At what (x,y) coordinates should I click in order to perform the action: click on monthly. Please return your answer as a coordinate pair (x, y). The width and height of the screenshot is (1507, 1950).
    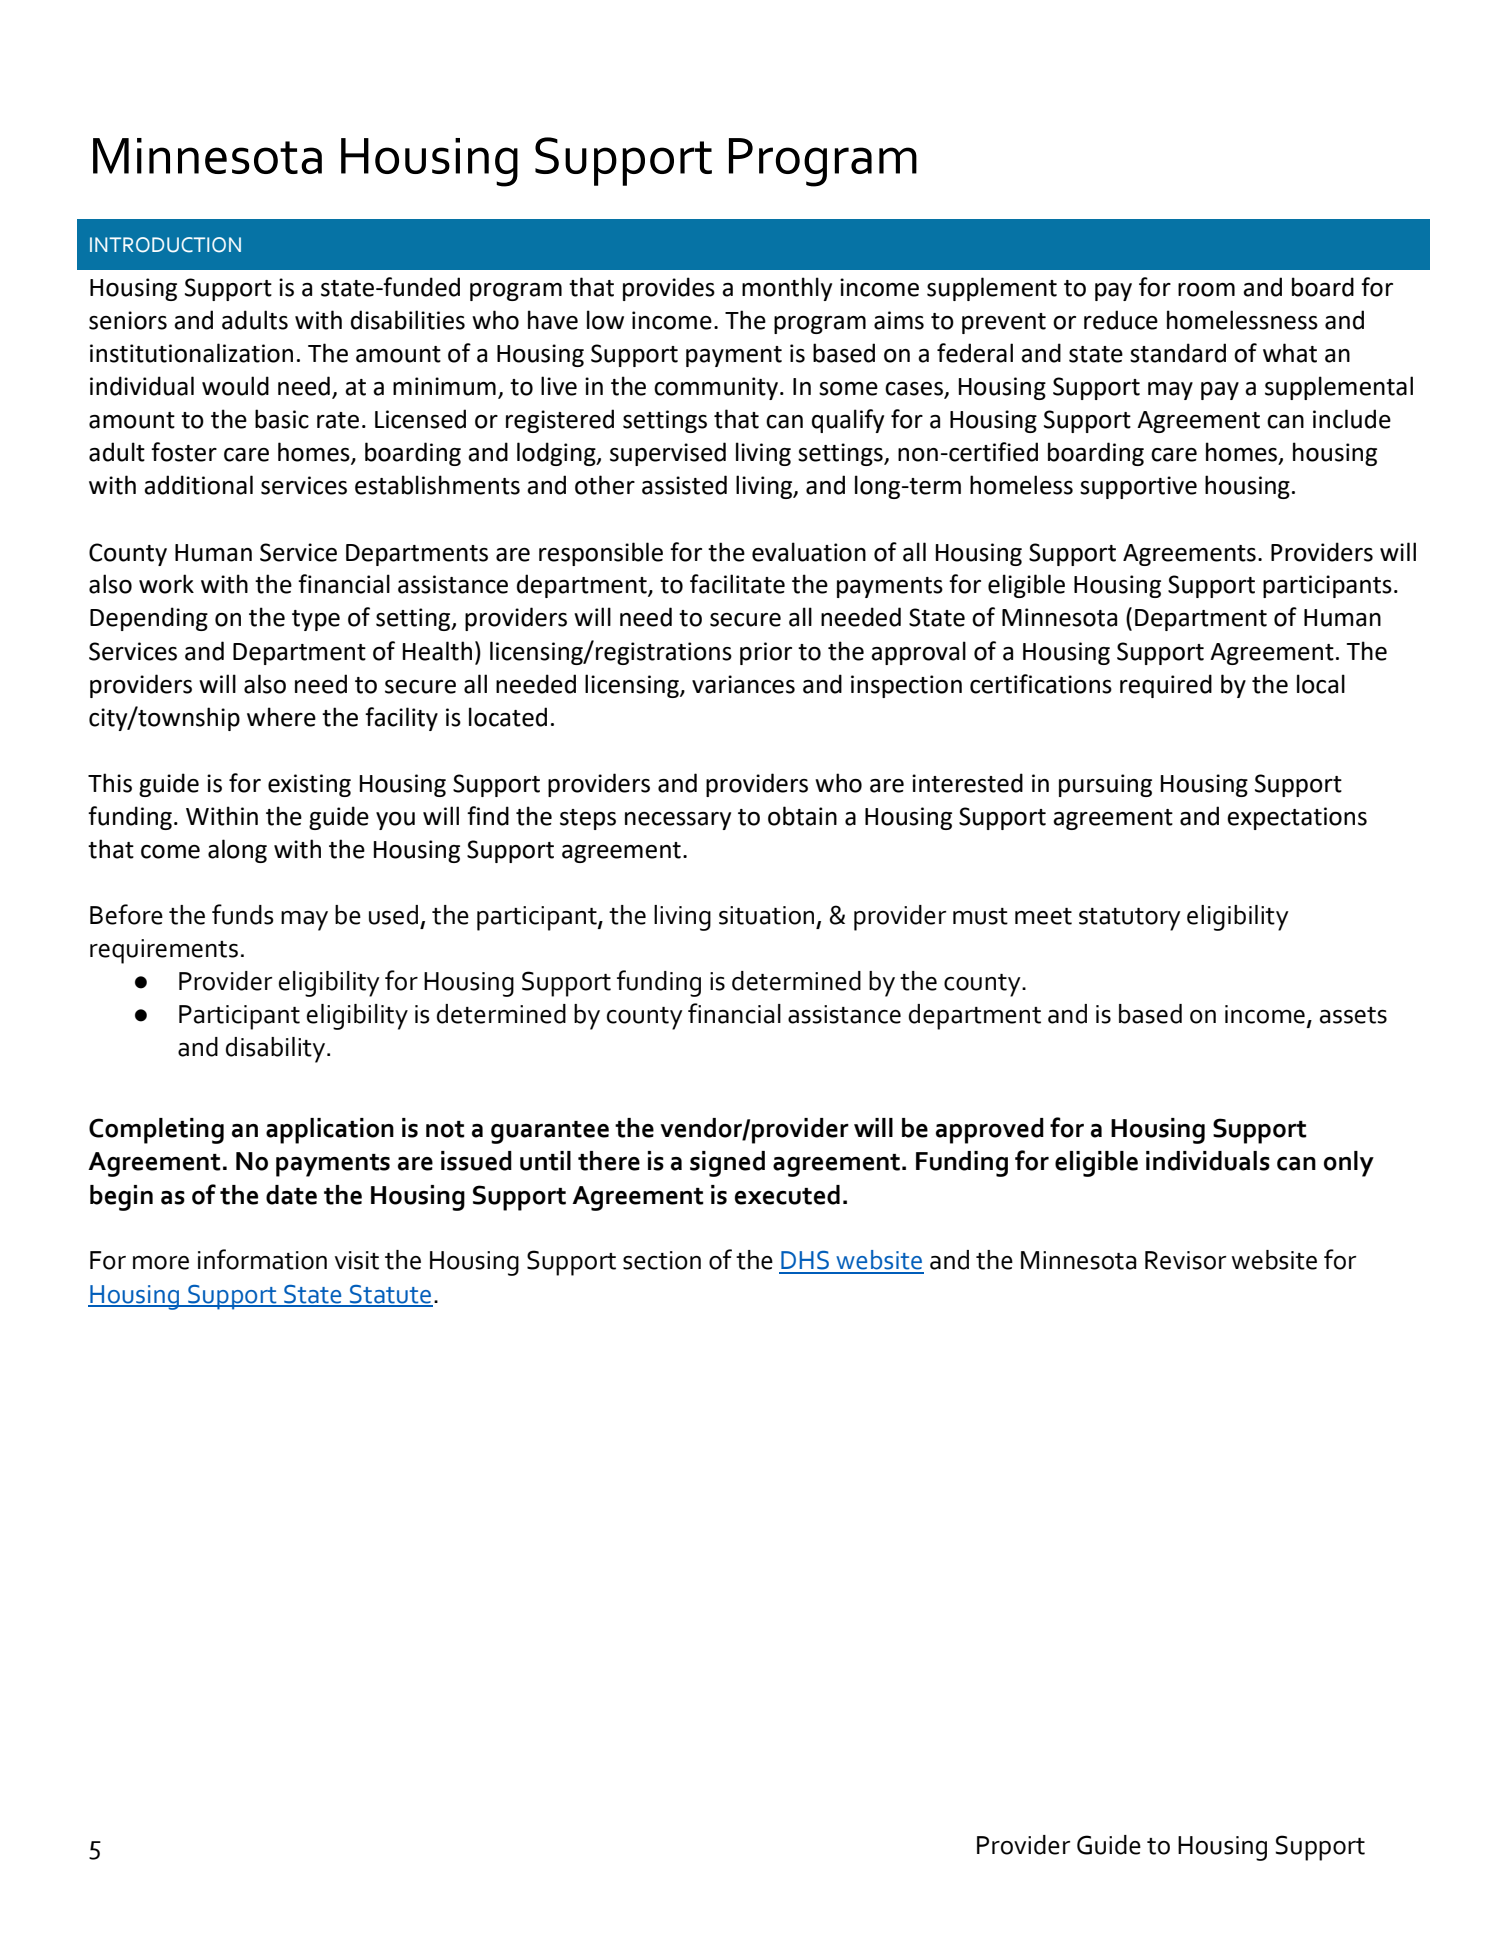
    Looking at the image, I should click on (787, 289).
